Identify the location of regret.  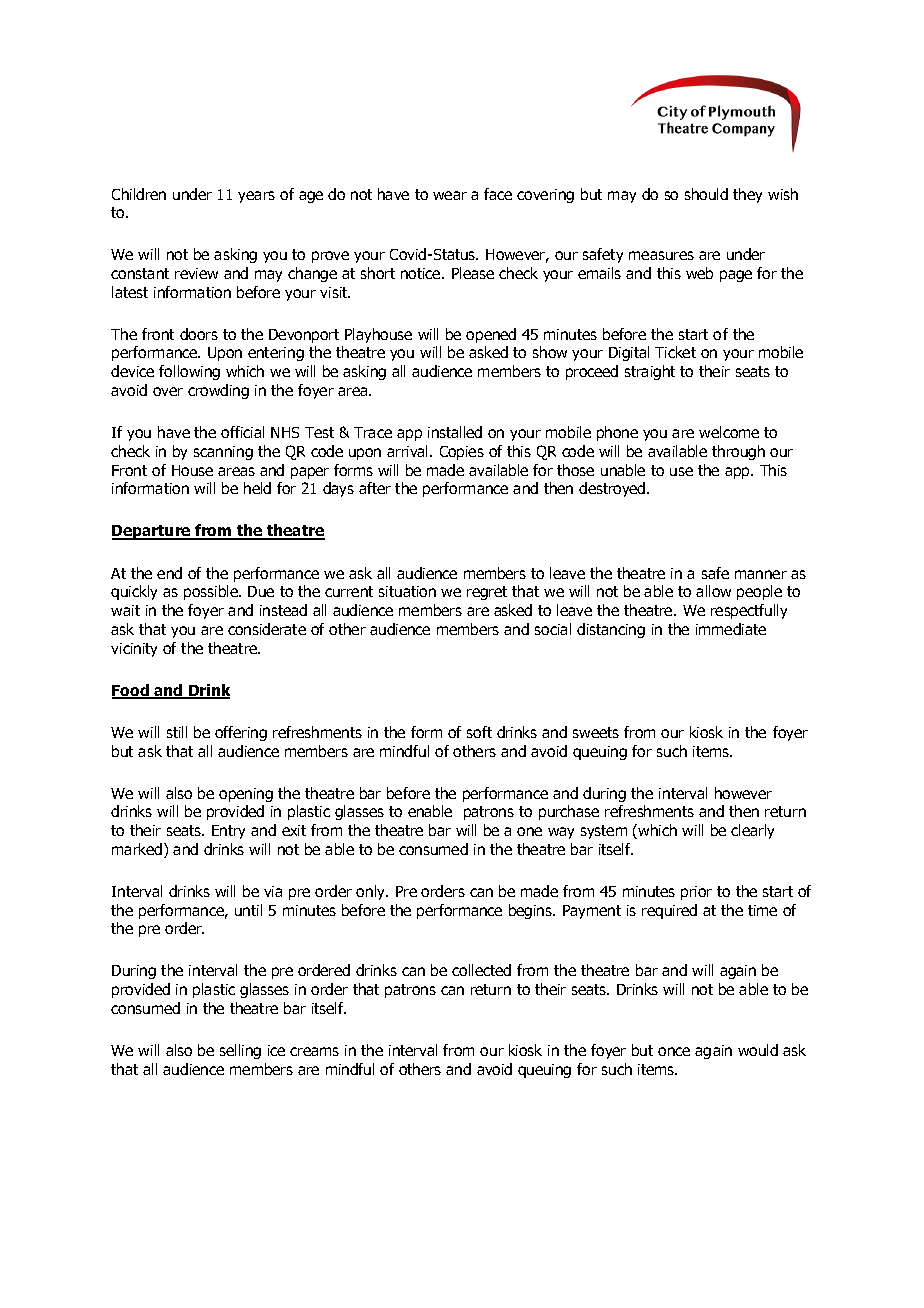
(487, 593).
